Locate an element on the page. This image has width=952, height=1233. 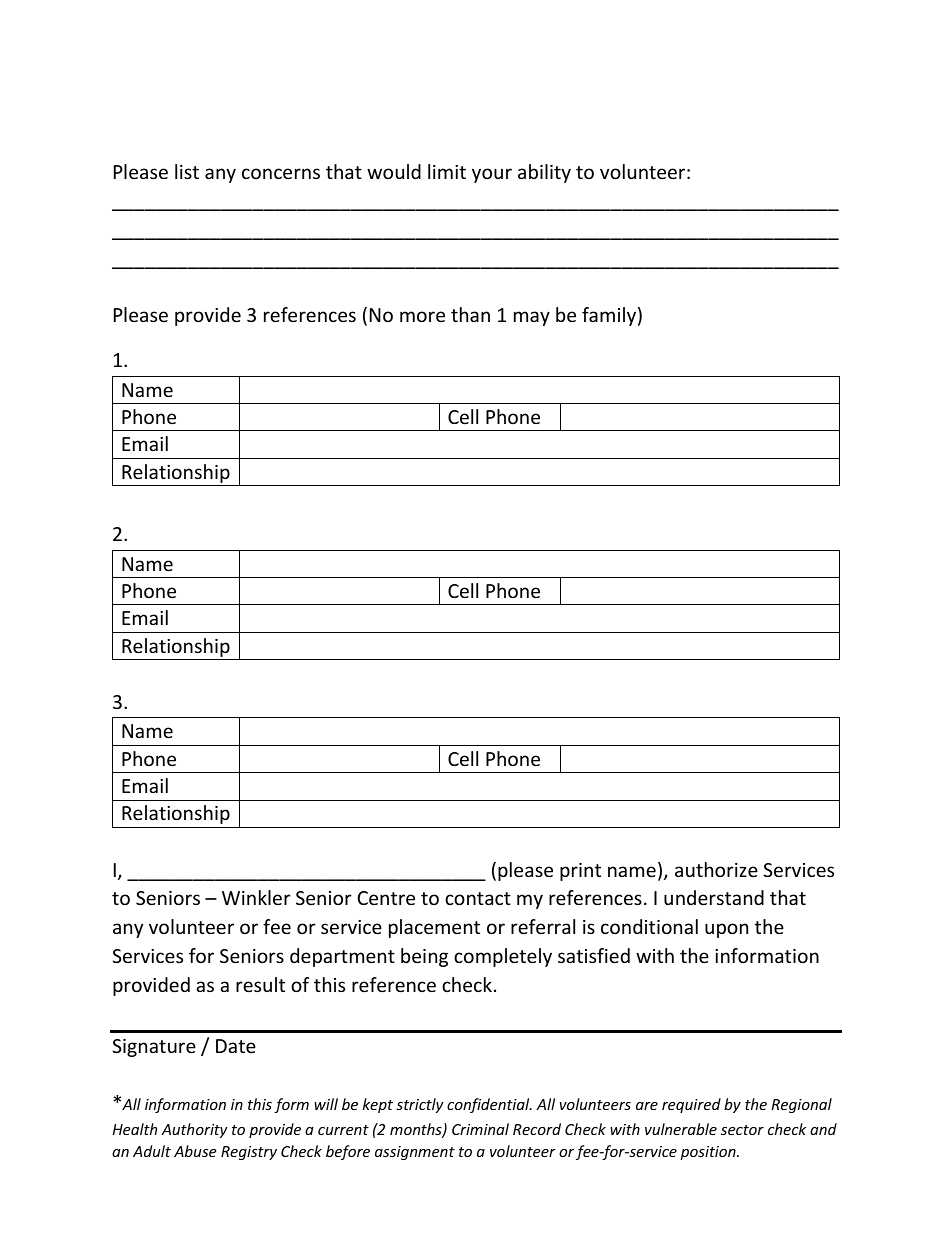
print is located at coordinates (580, 872).
